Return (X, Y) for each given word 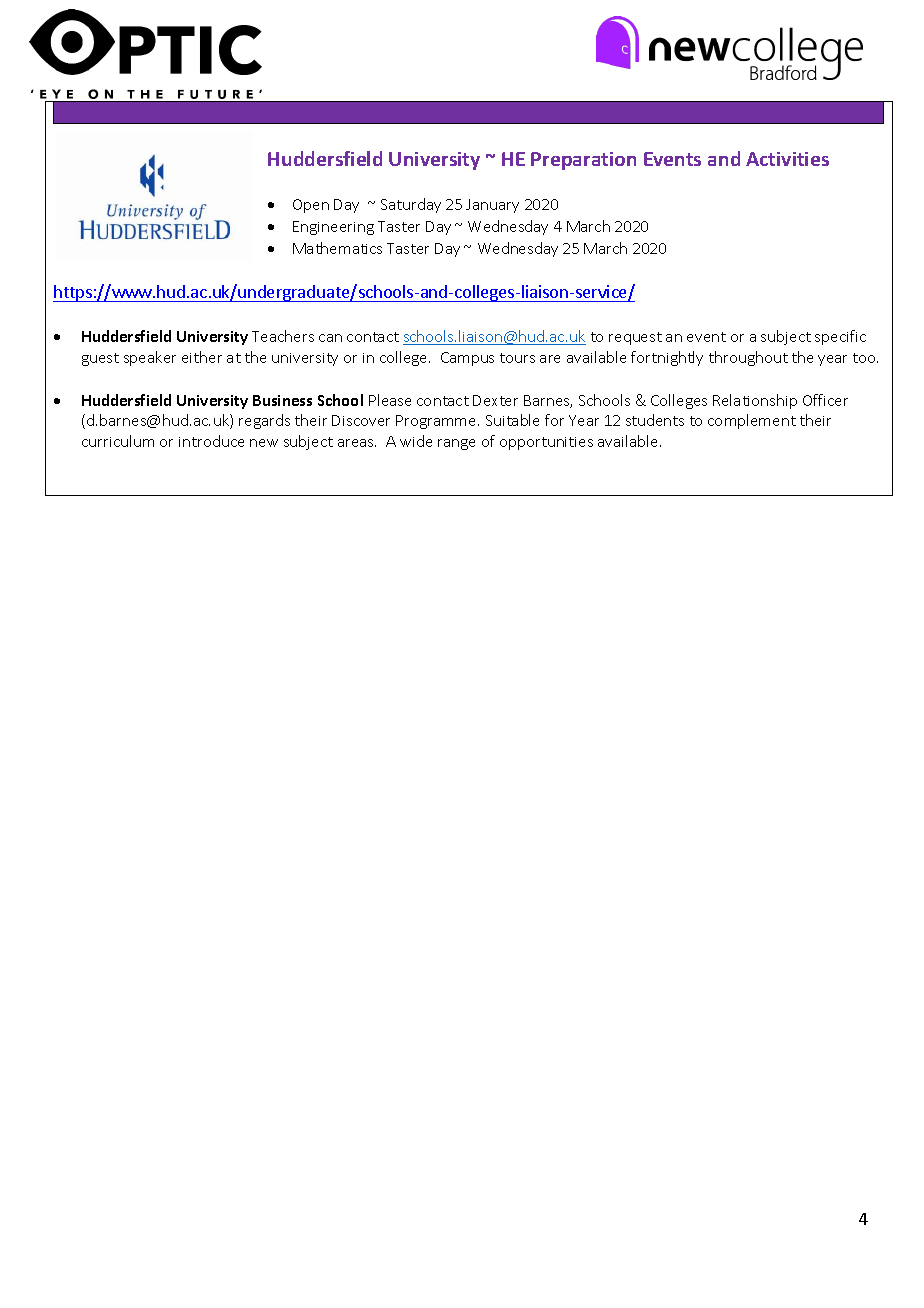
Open (311, 206)
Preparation (583, 161)
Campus (467, 359)
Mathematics (337, 248)
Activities (787, 159)
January (492, 206)
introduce (211, 441)
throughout (748, 358)
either (202, 357)
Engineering (333, 228)
